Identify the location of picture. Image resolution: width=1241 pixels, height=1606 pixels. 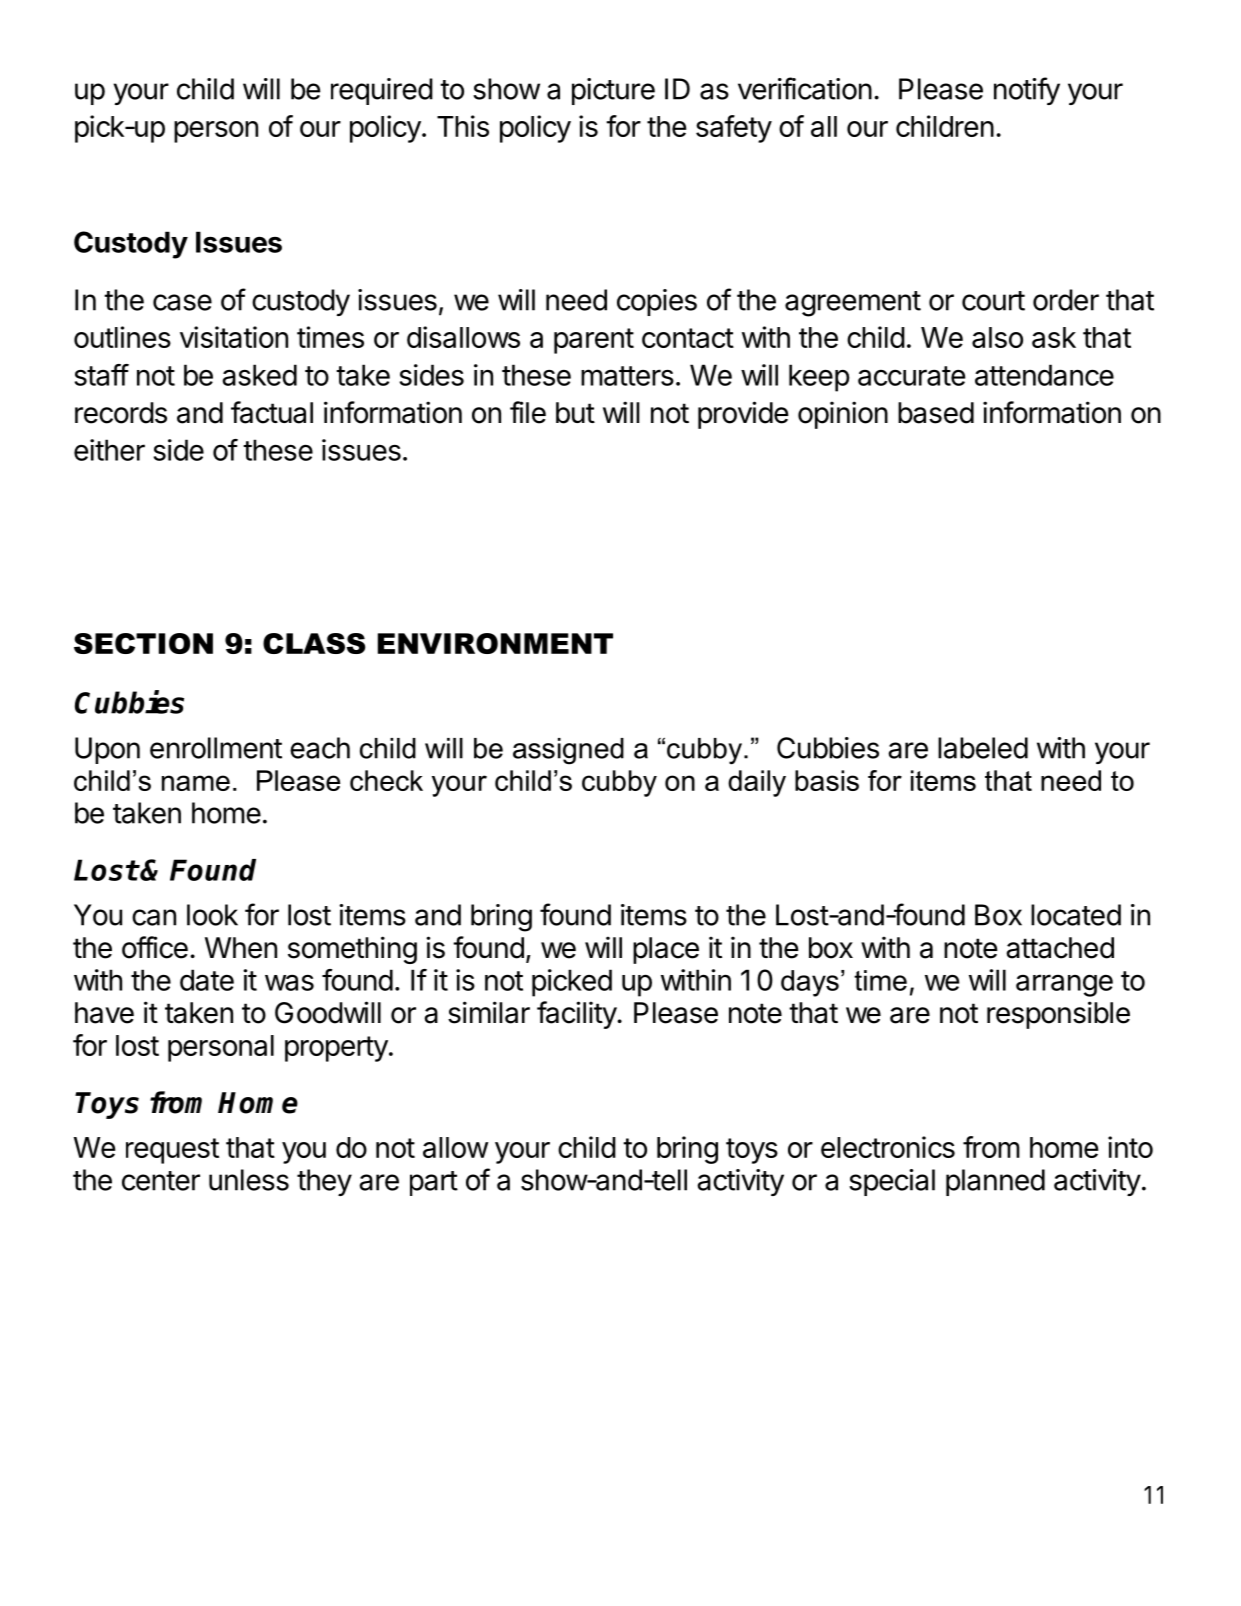
(613, 91).
